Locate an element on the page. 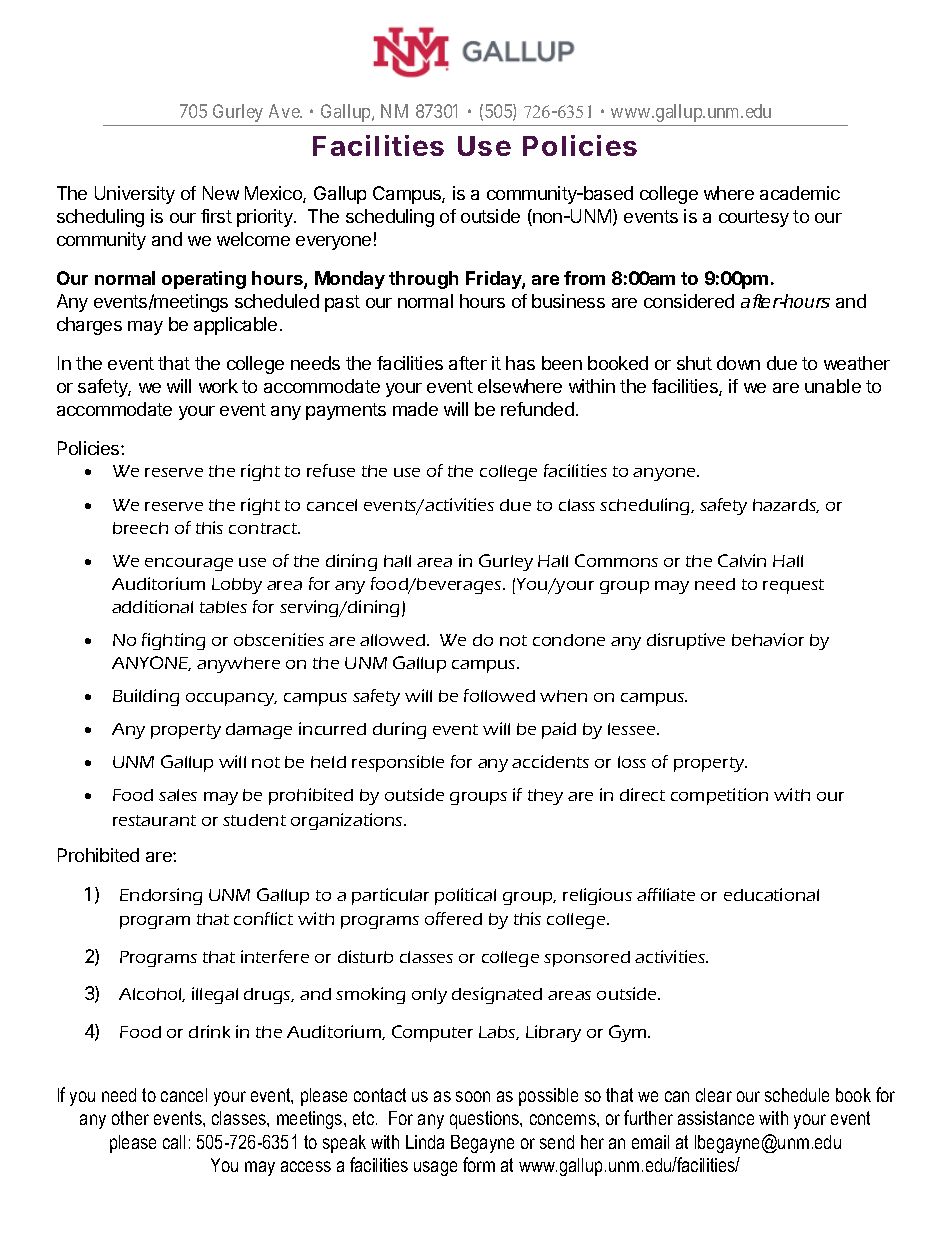 This page has height=1233, width=952. allowed is located at coordinates (394, 640).
